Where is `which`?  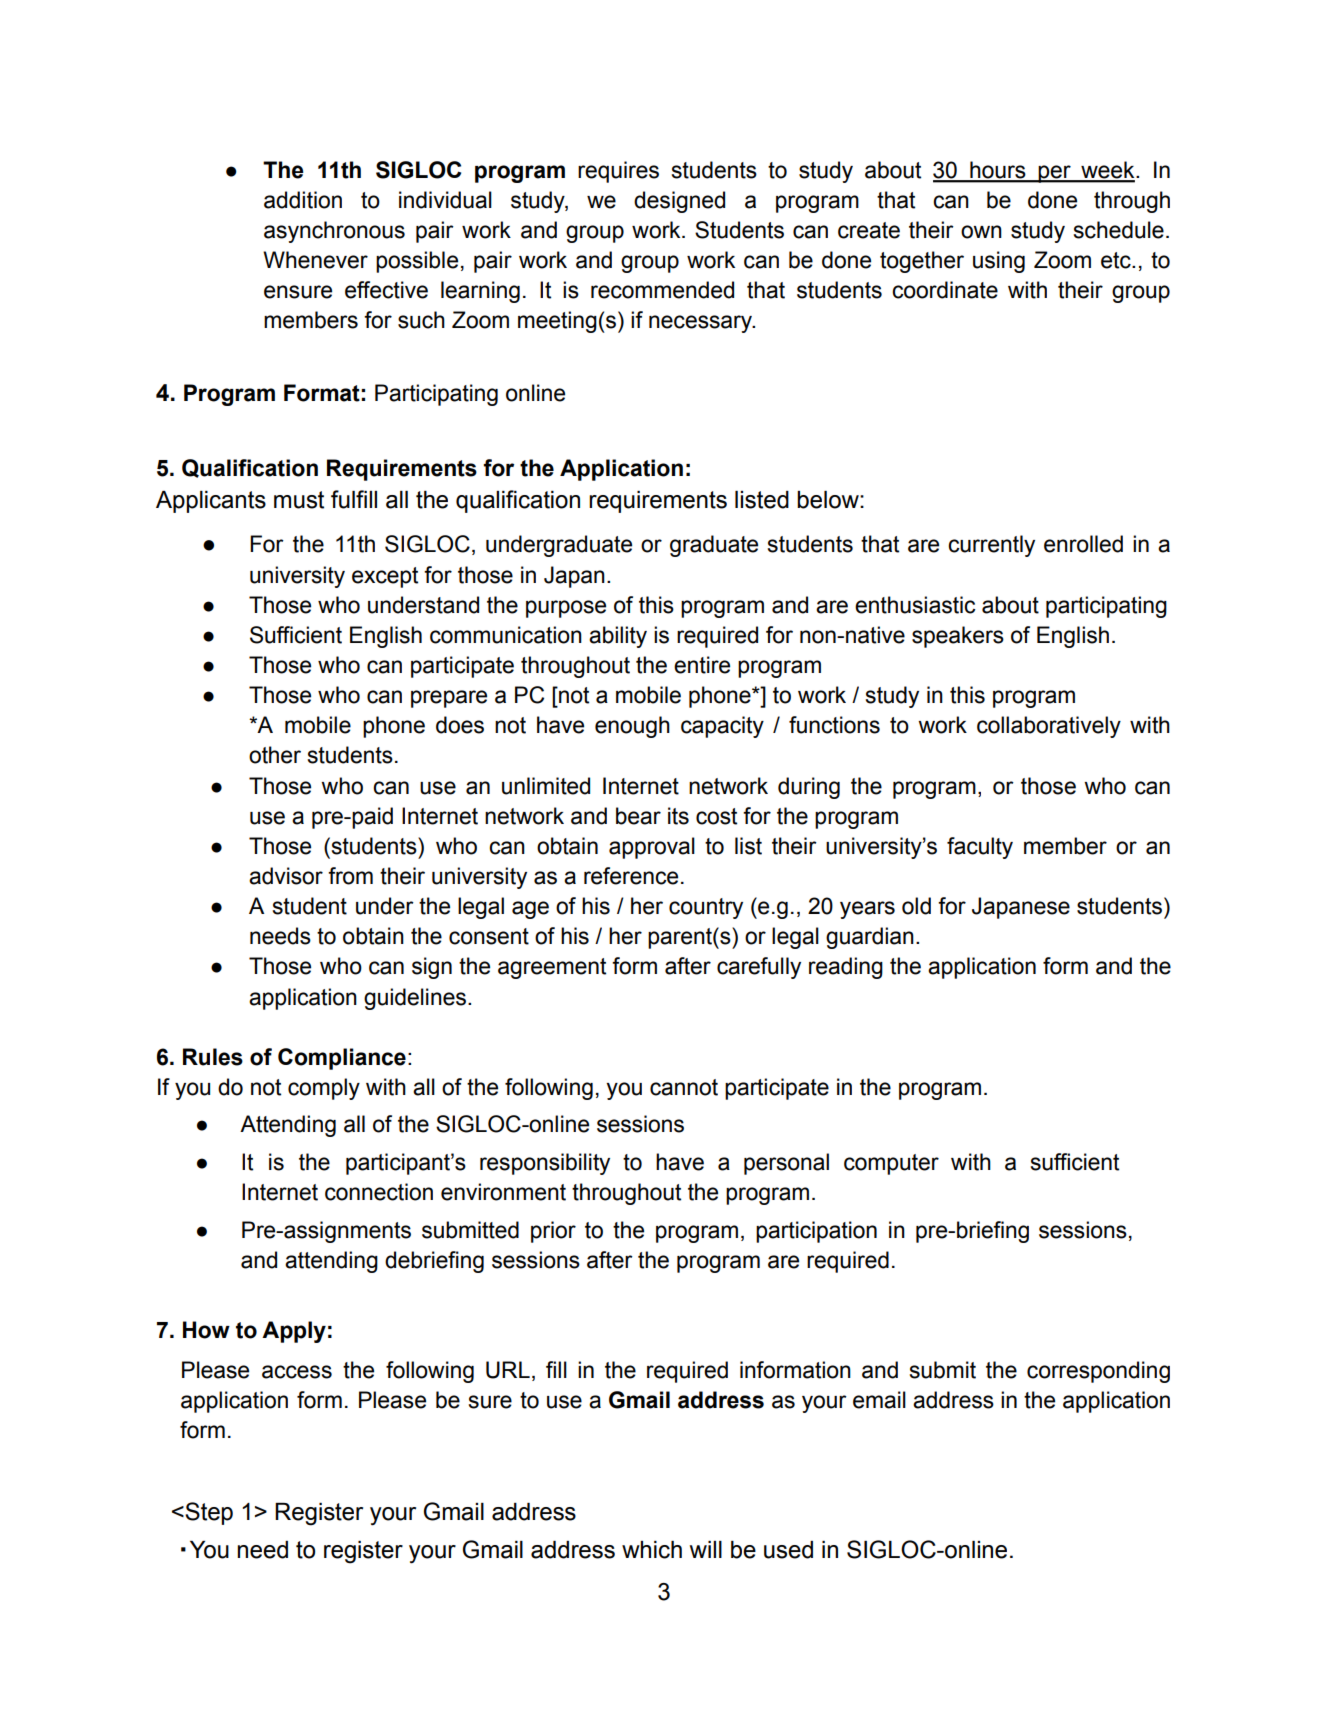 which is located at coordinates (652, 1550).
